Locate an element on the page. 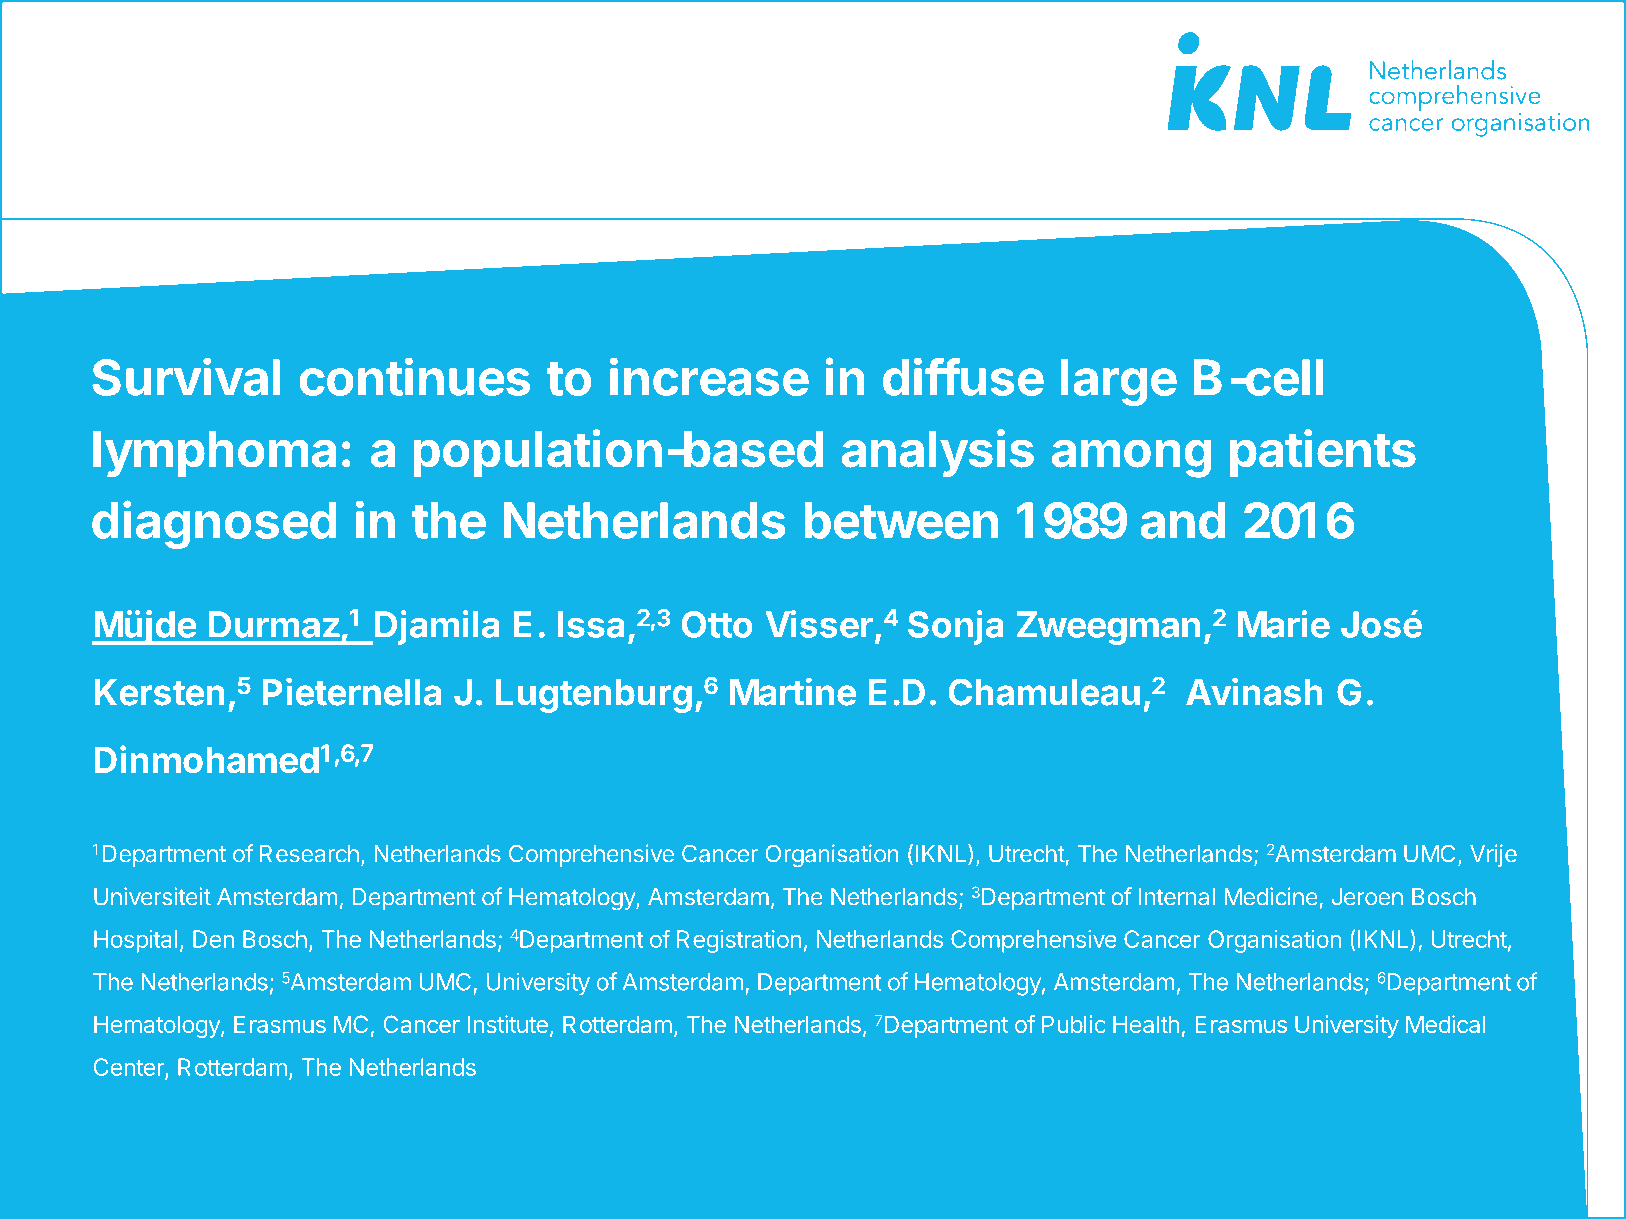 Image resolution: width=1626 pixels, height=1219 pixels. Health is located at coordinates (1146, 1024).
